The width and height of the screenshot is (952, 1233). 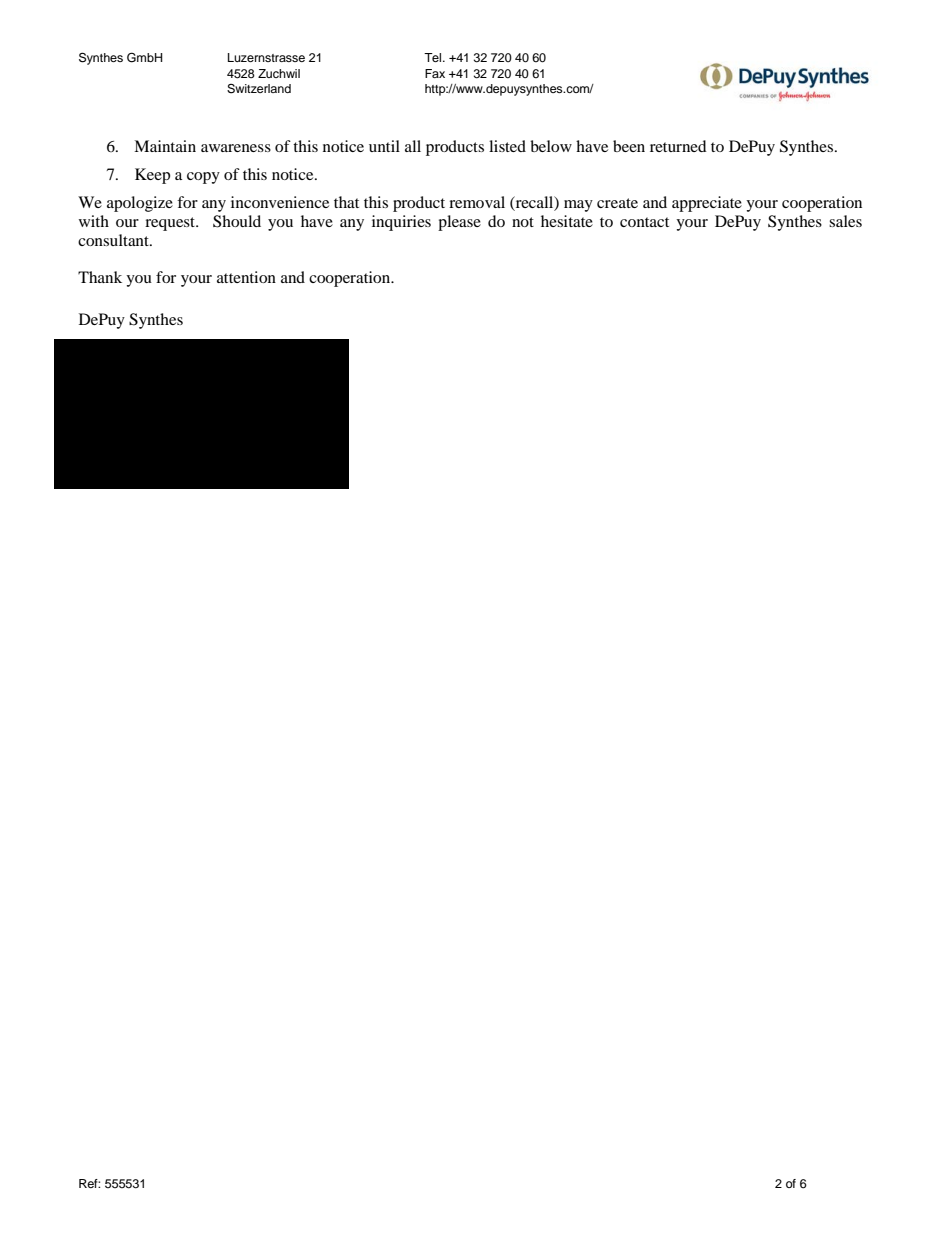 I want to click on Maintain, so click(x=165, y=146).
